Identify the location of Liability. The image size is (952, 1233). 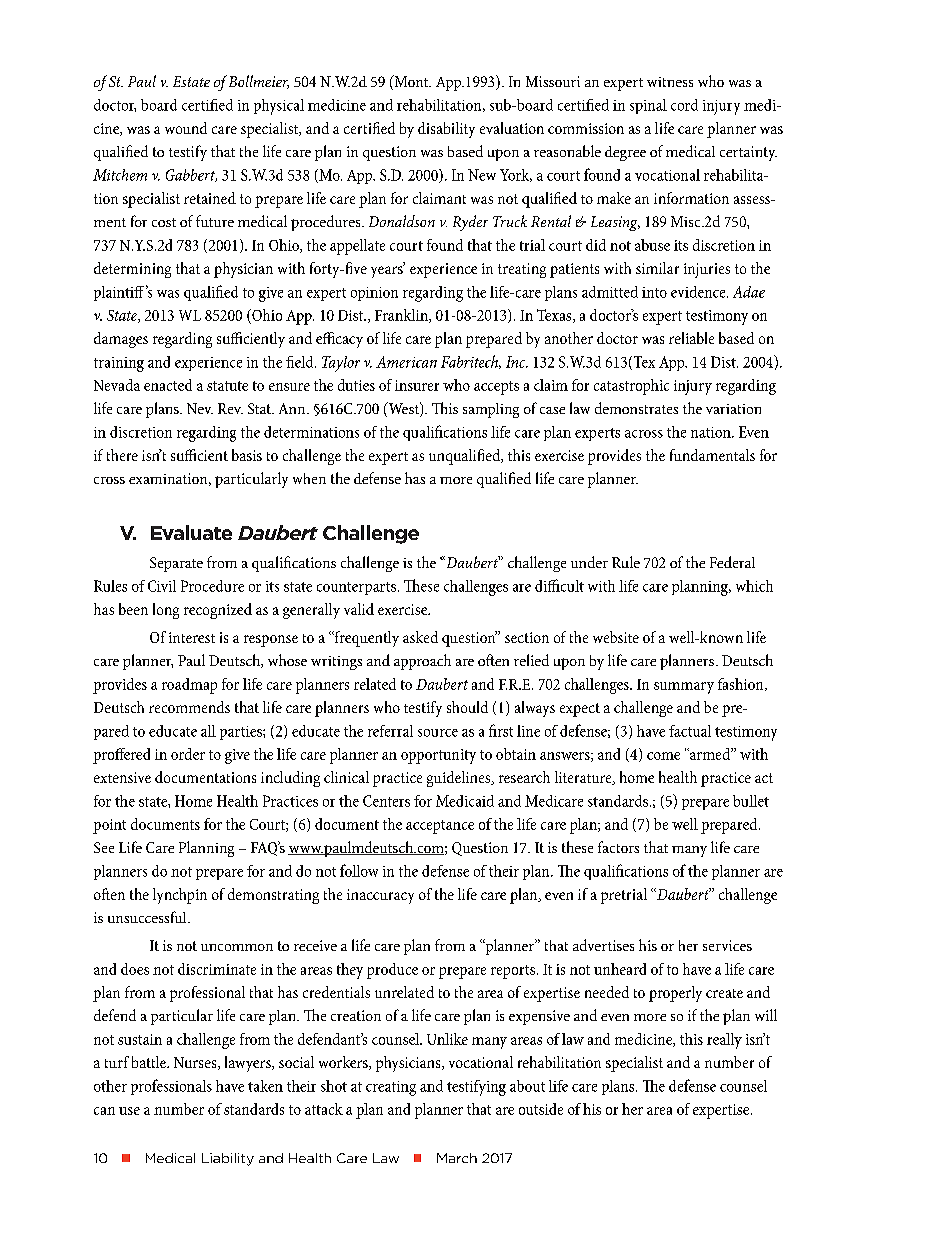
(228, 1159).
